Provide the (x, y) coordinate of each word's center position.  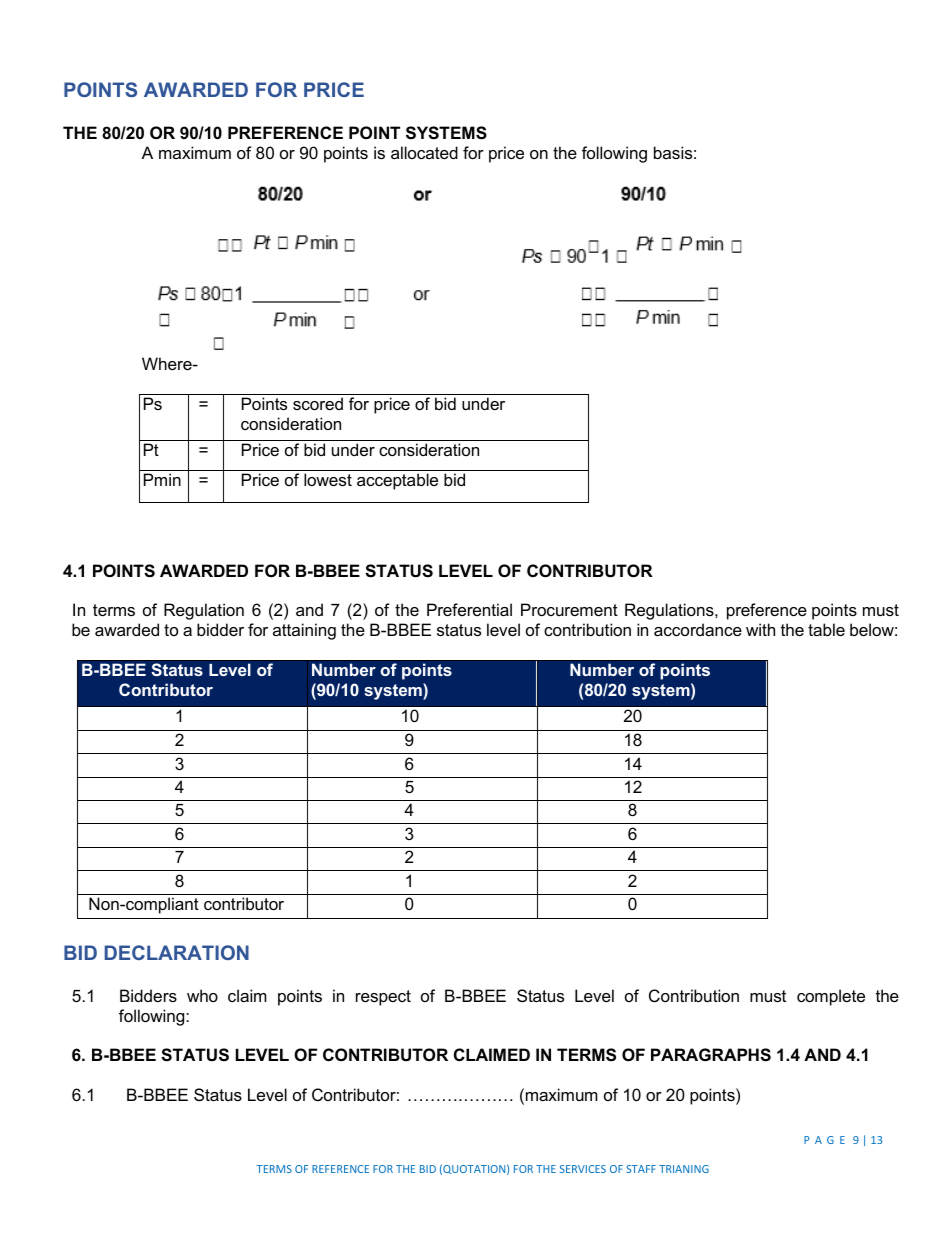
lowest (328, 479)
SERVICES (583, 1169)
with (760, 629)
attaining (304, 631)
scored (318, 403)
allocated (424, 152)
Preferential (469, 609)
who (202, 995)
